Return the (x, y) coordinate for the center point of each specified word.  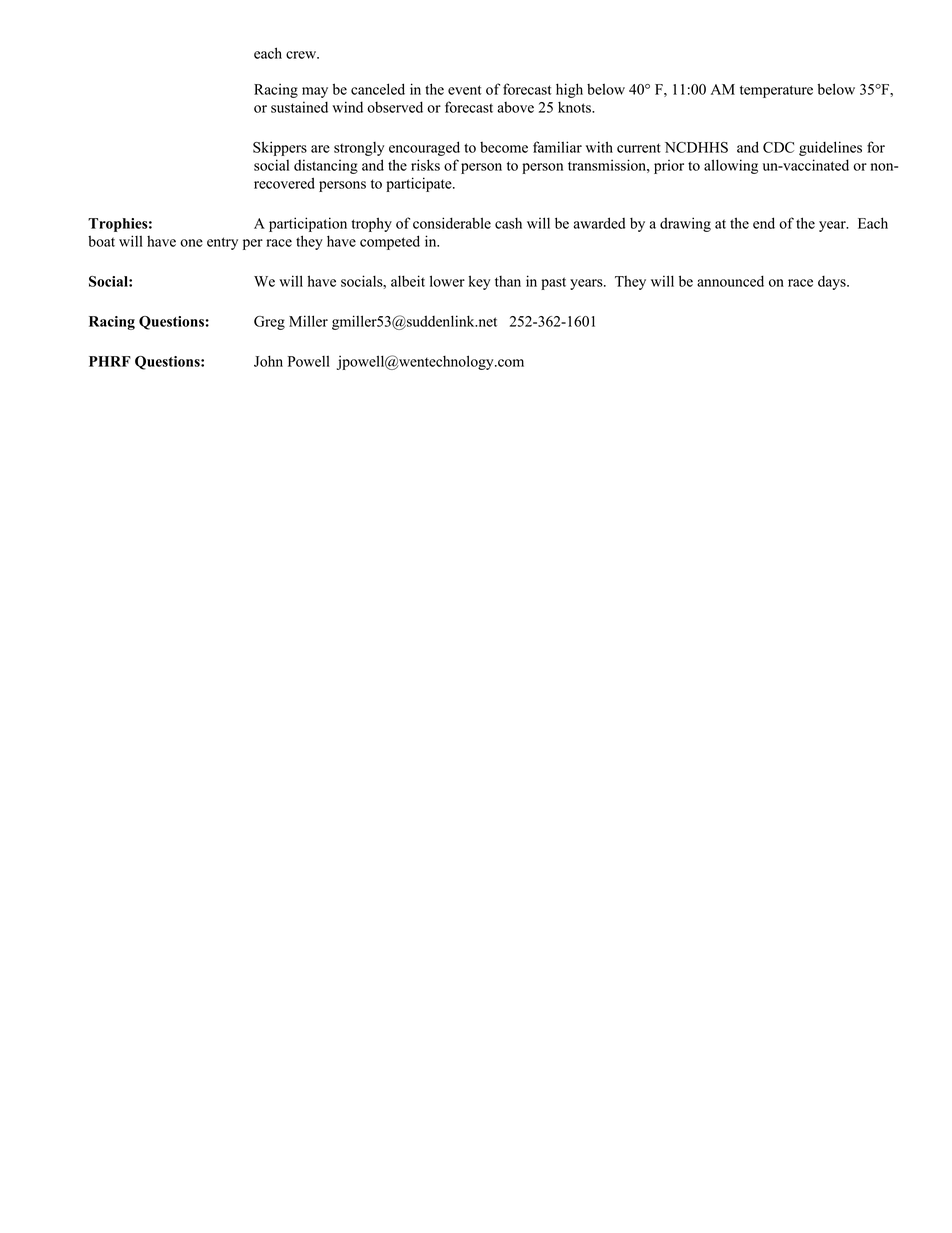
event (465, 90)
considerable (452, 223)
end (764, 223)
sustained (299, 107)
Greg (269, 323)
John (268, 361)
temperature (776, 91)
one (191, 243)
